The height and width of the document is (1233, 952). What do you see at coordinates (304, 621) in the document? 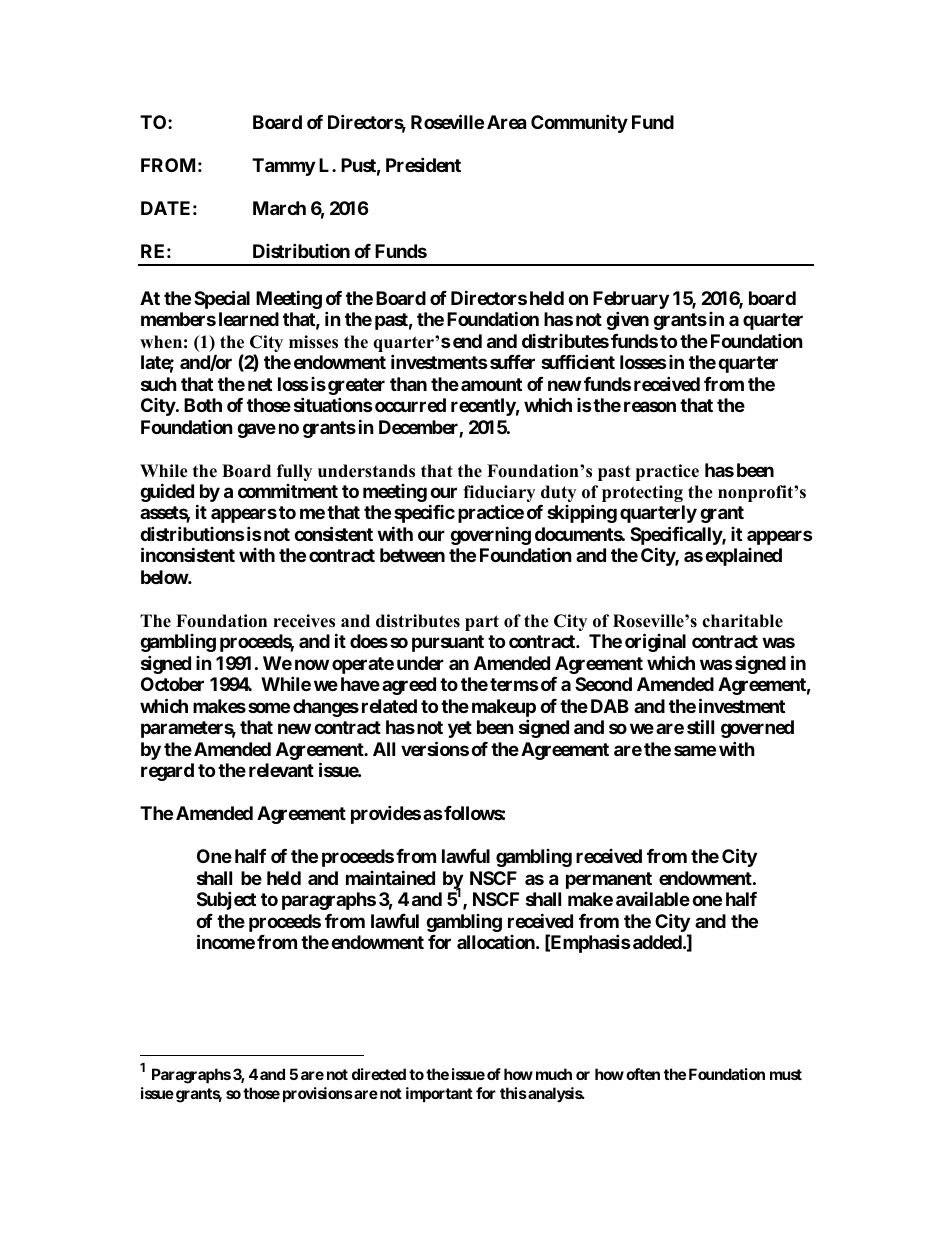
I see `receives` at bounding box center [304, 621].
